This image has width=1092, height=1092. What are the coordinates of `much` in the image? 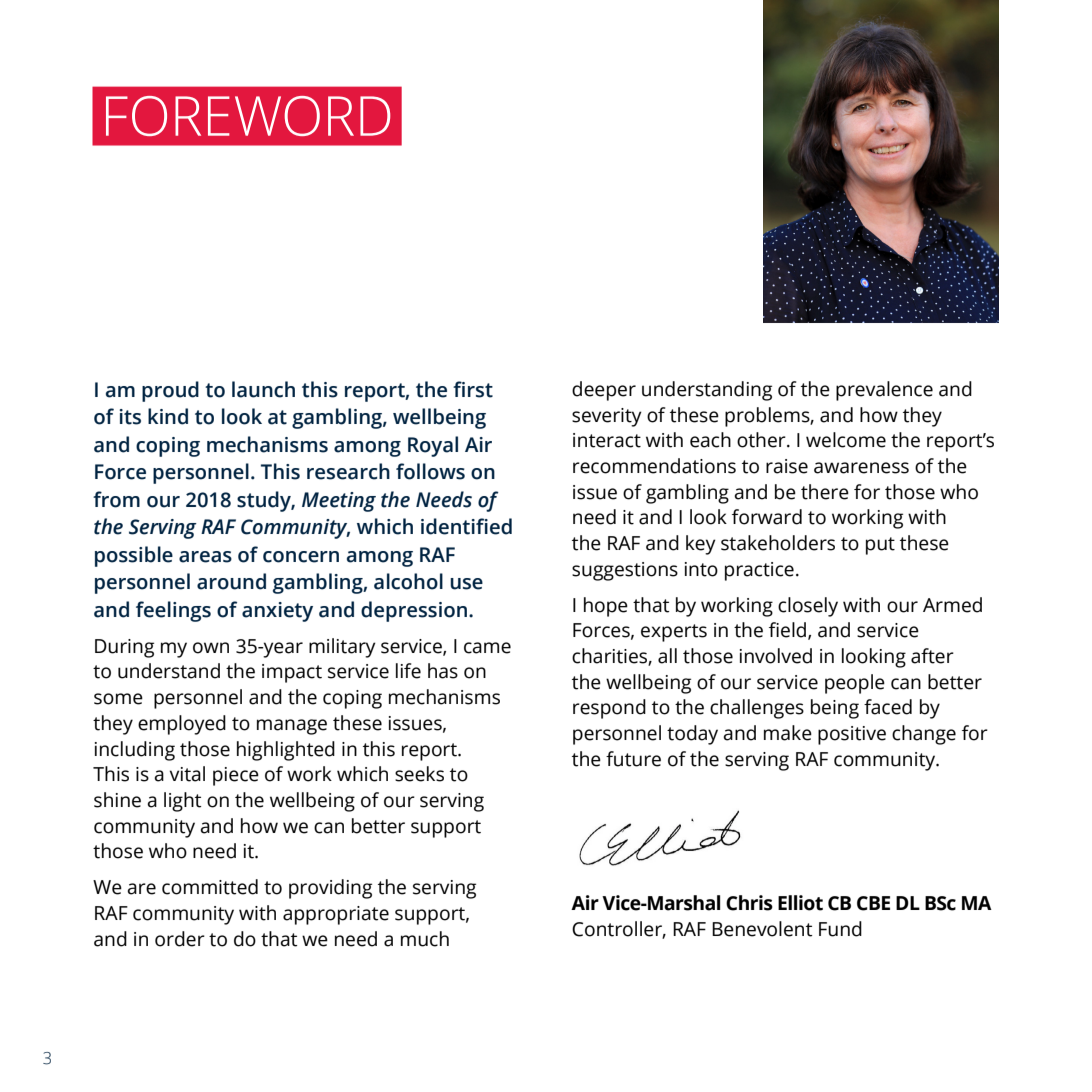 It's located at (425, 939).
